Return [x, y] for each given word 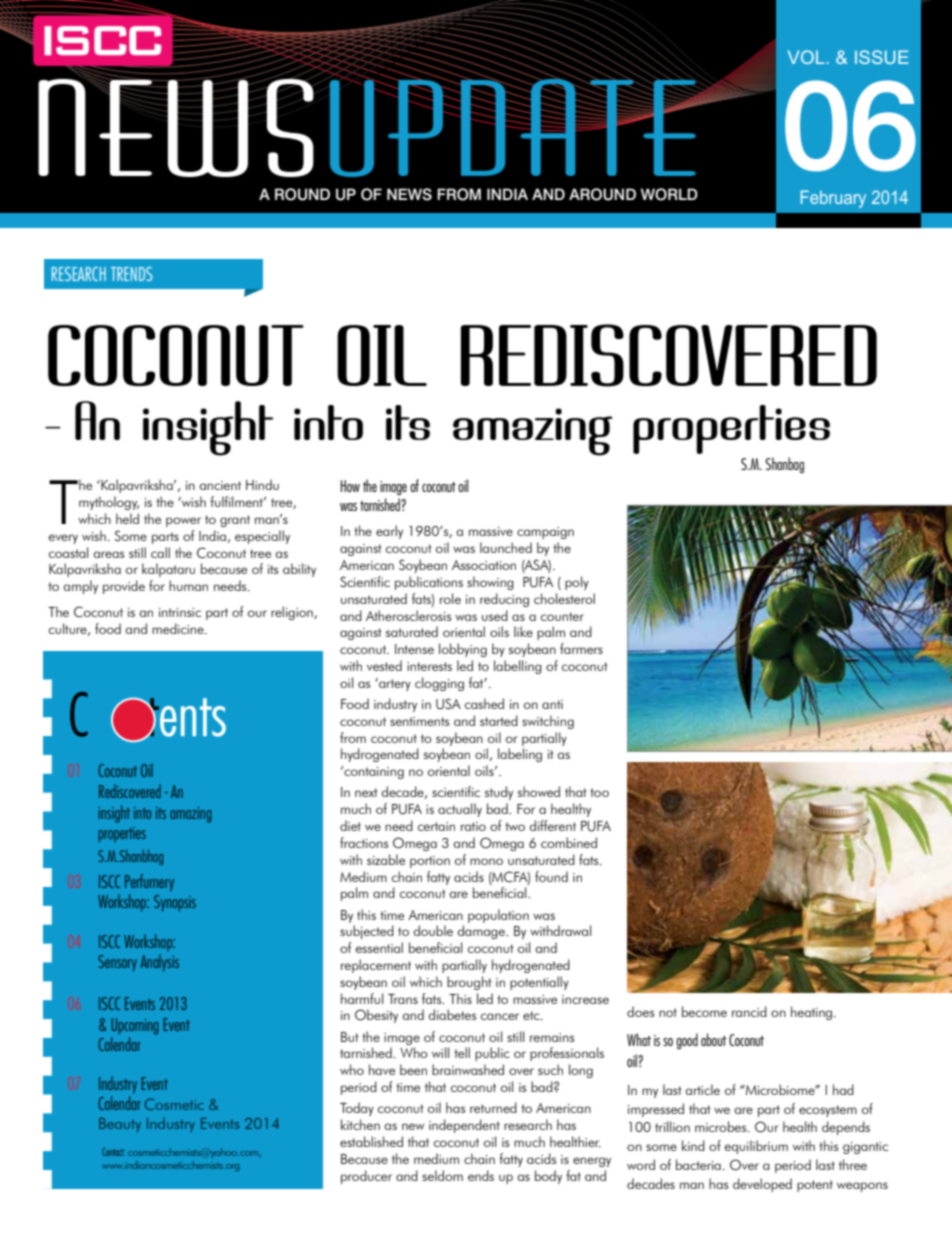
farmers [581, 648]
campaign [545, 533]
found [551, 876]
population [498, 916]
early [389, 532]
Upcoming [134, 1026]
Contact [113, 1152]
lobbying [463, 650]
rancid [749, 1011]
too [599, 792]
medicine [179, 628]
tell [462, 1052]
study [499, 793]
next [366, 792]
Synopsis [175, 903]
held [127, 518]
